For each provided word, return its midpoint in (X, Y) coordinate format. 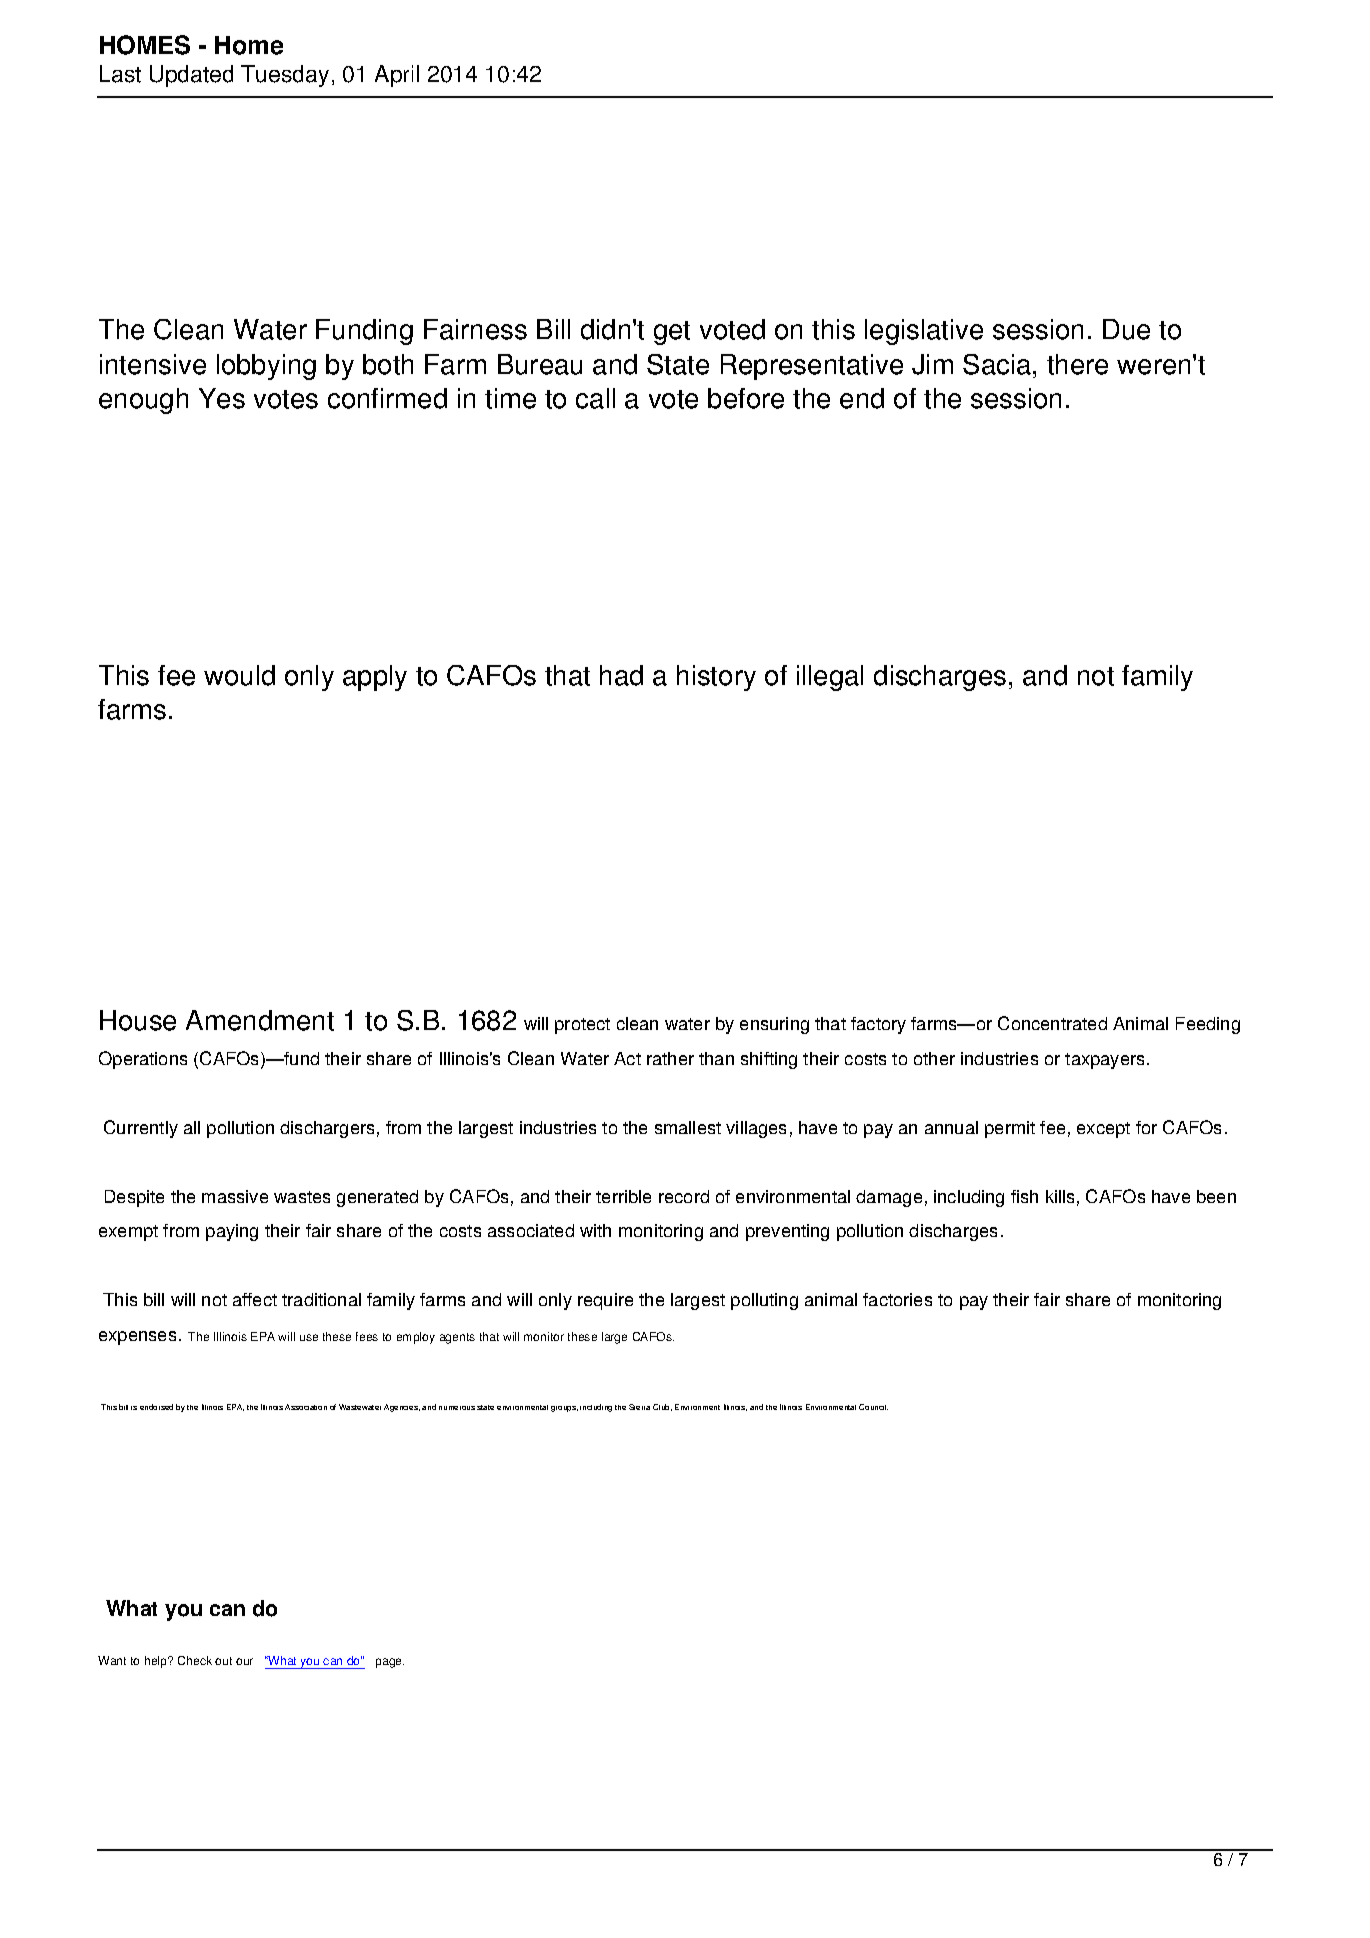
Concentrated (1052, 1023)
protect (582, 1026)
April (397, 76)
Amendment (260, 1020)
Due (1126, 329)
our (244, 1661)
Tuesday (285, 76)
